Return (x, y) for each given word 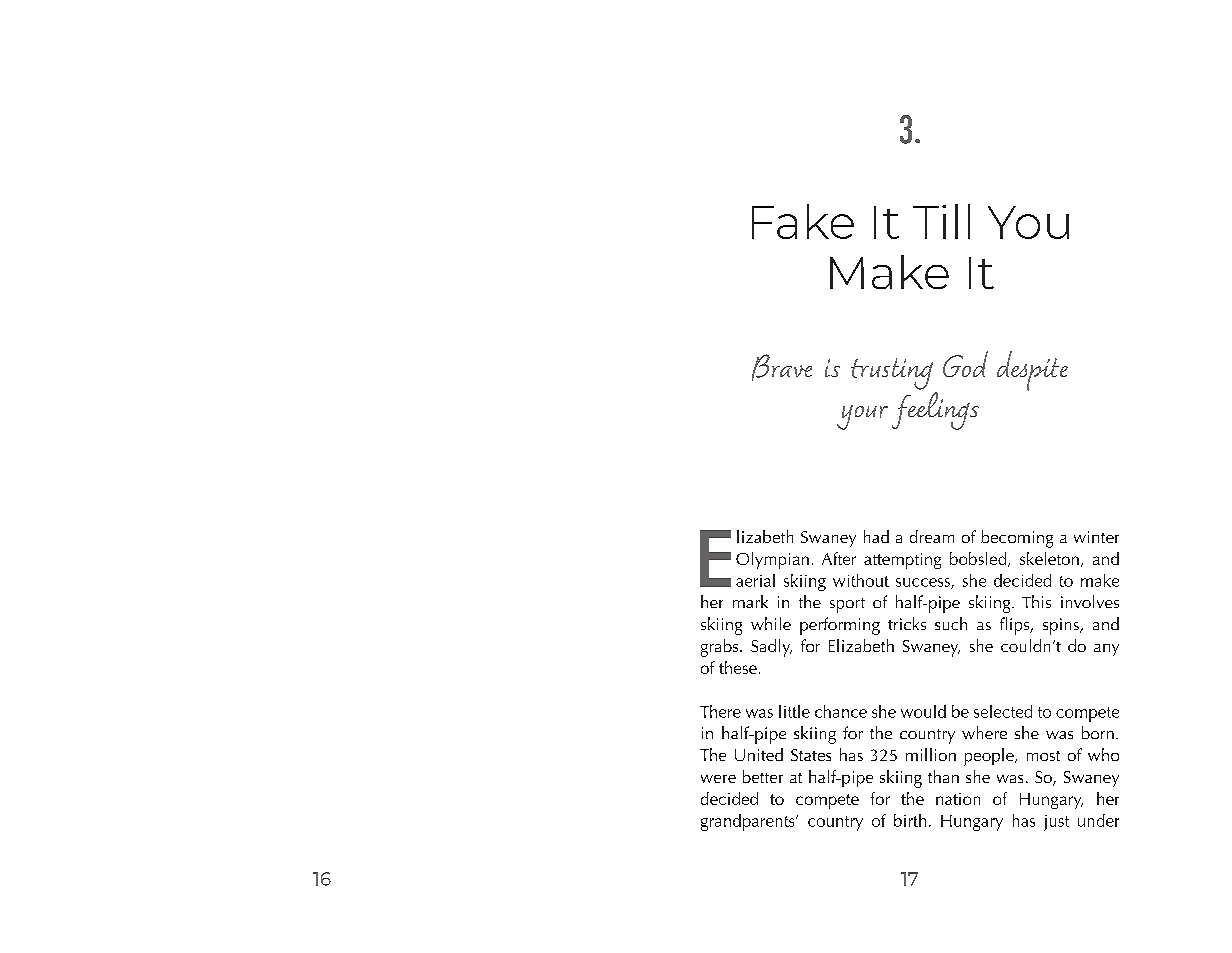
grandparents (749, 822)
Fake (803, 221)
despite (1032, 371)
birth (910, 820)
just (1056, 823)
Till (941, 221)
